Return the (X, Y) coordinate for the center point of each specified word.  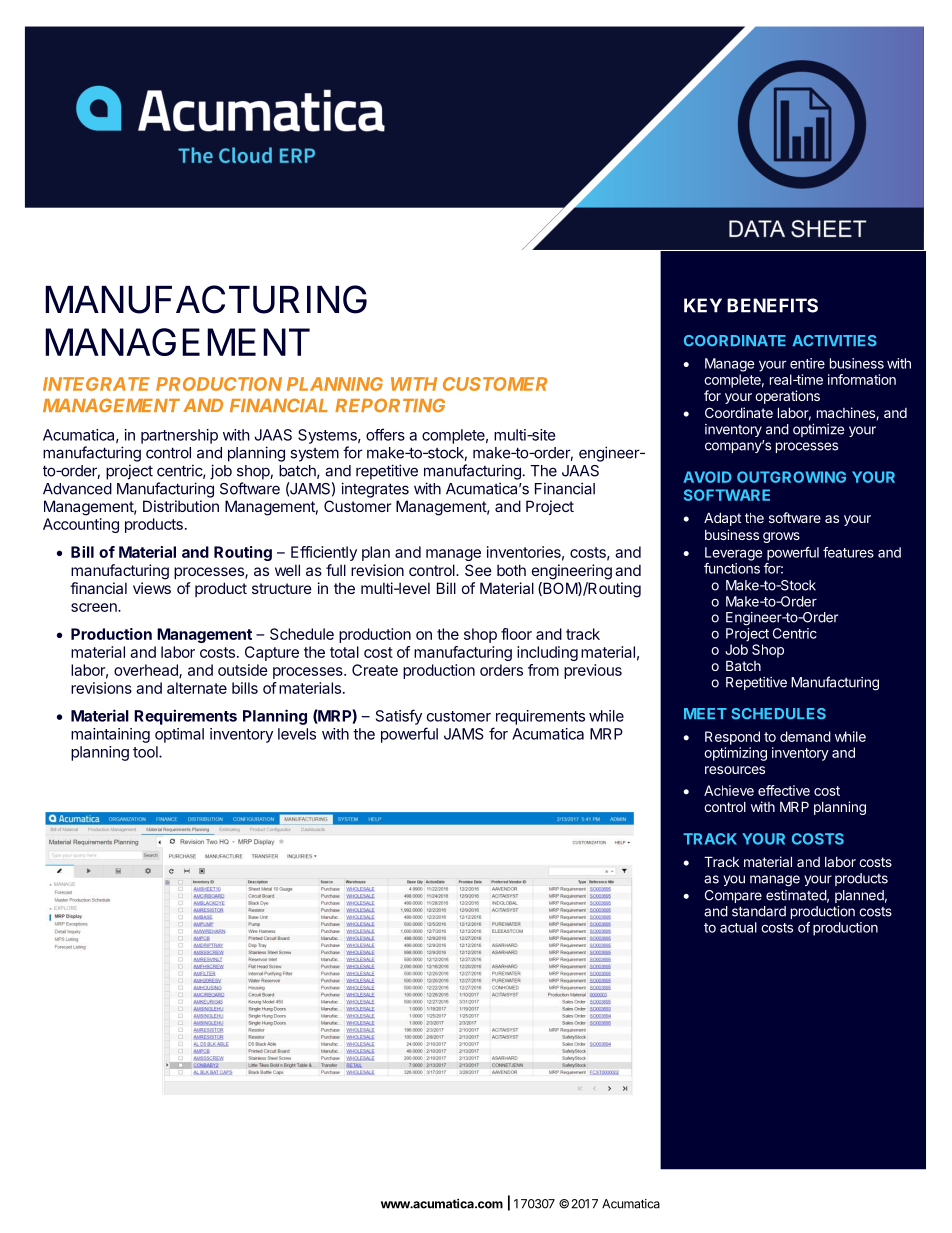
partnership (179, 436)
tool (146, 752)
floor (516, 634)
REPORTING (390, 405)
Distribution (181, 506)
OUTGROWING (791, 477)
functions (732, 568)
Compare (733, 896)
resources (735, 770)
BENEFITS (772, 305)
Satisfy (399, 717)
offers (385, 434)
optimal (179, 735)
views (152, 588)
